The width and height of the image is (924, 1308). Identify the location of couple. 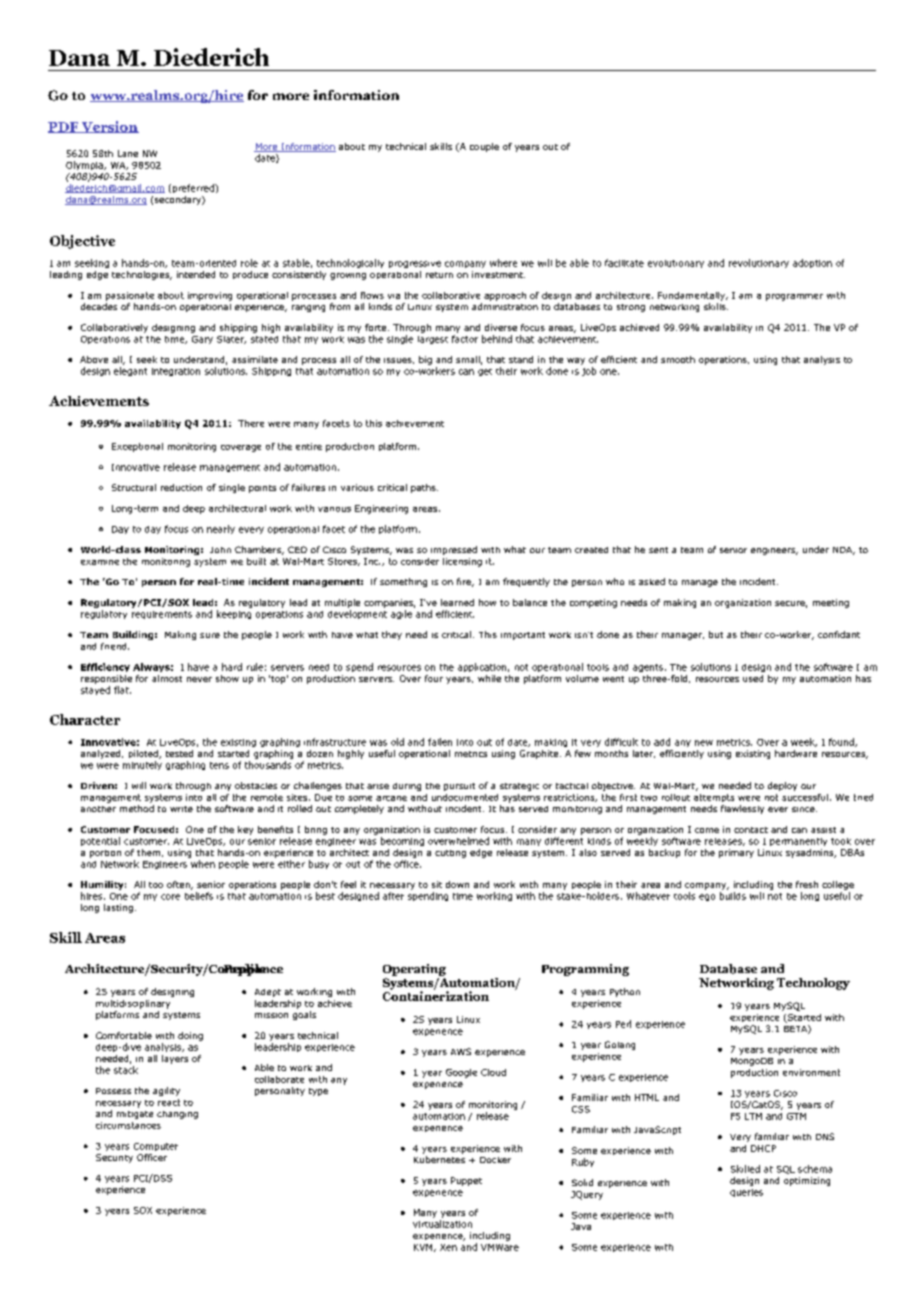
(484, 147).
